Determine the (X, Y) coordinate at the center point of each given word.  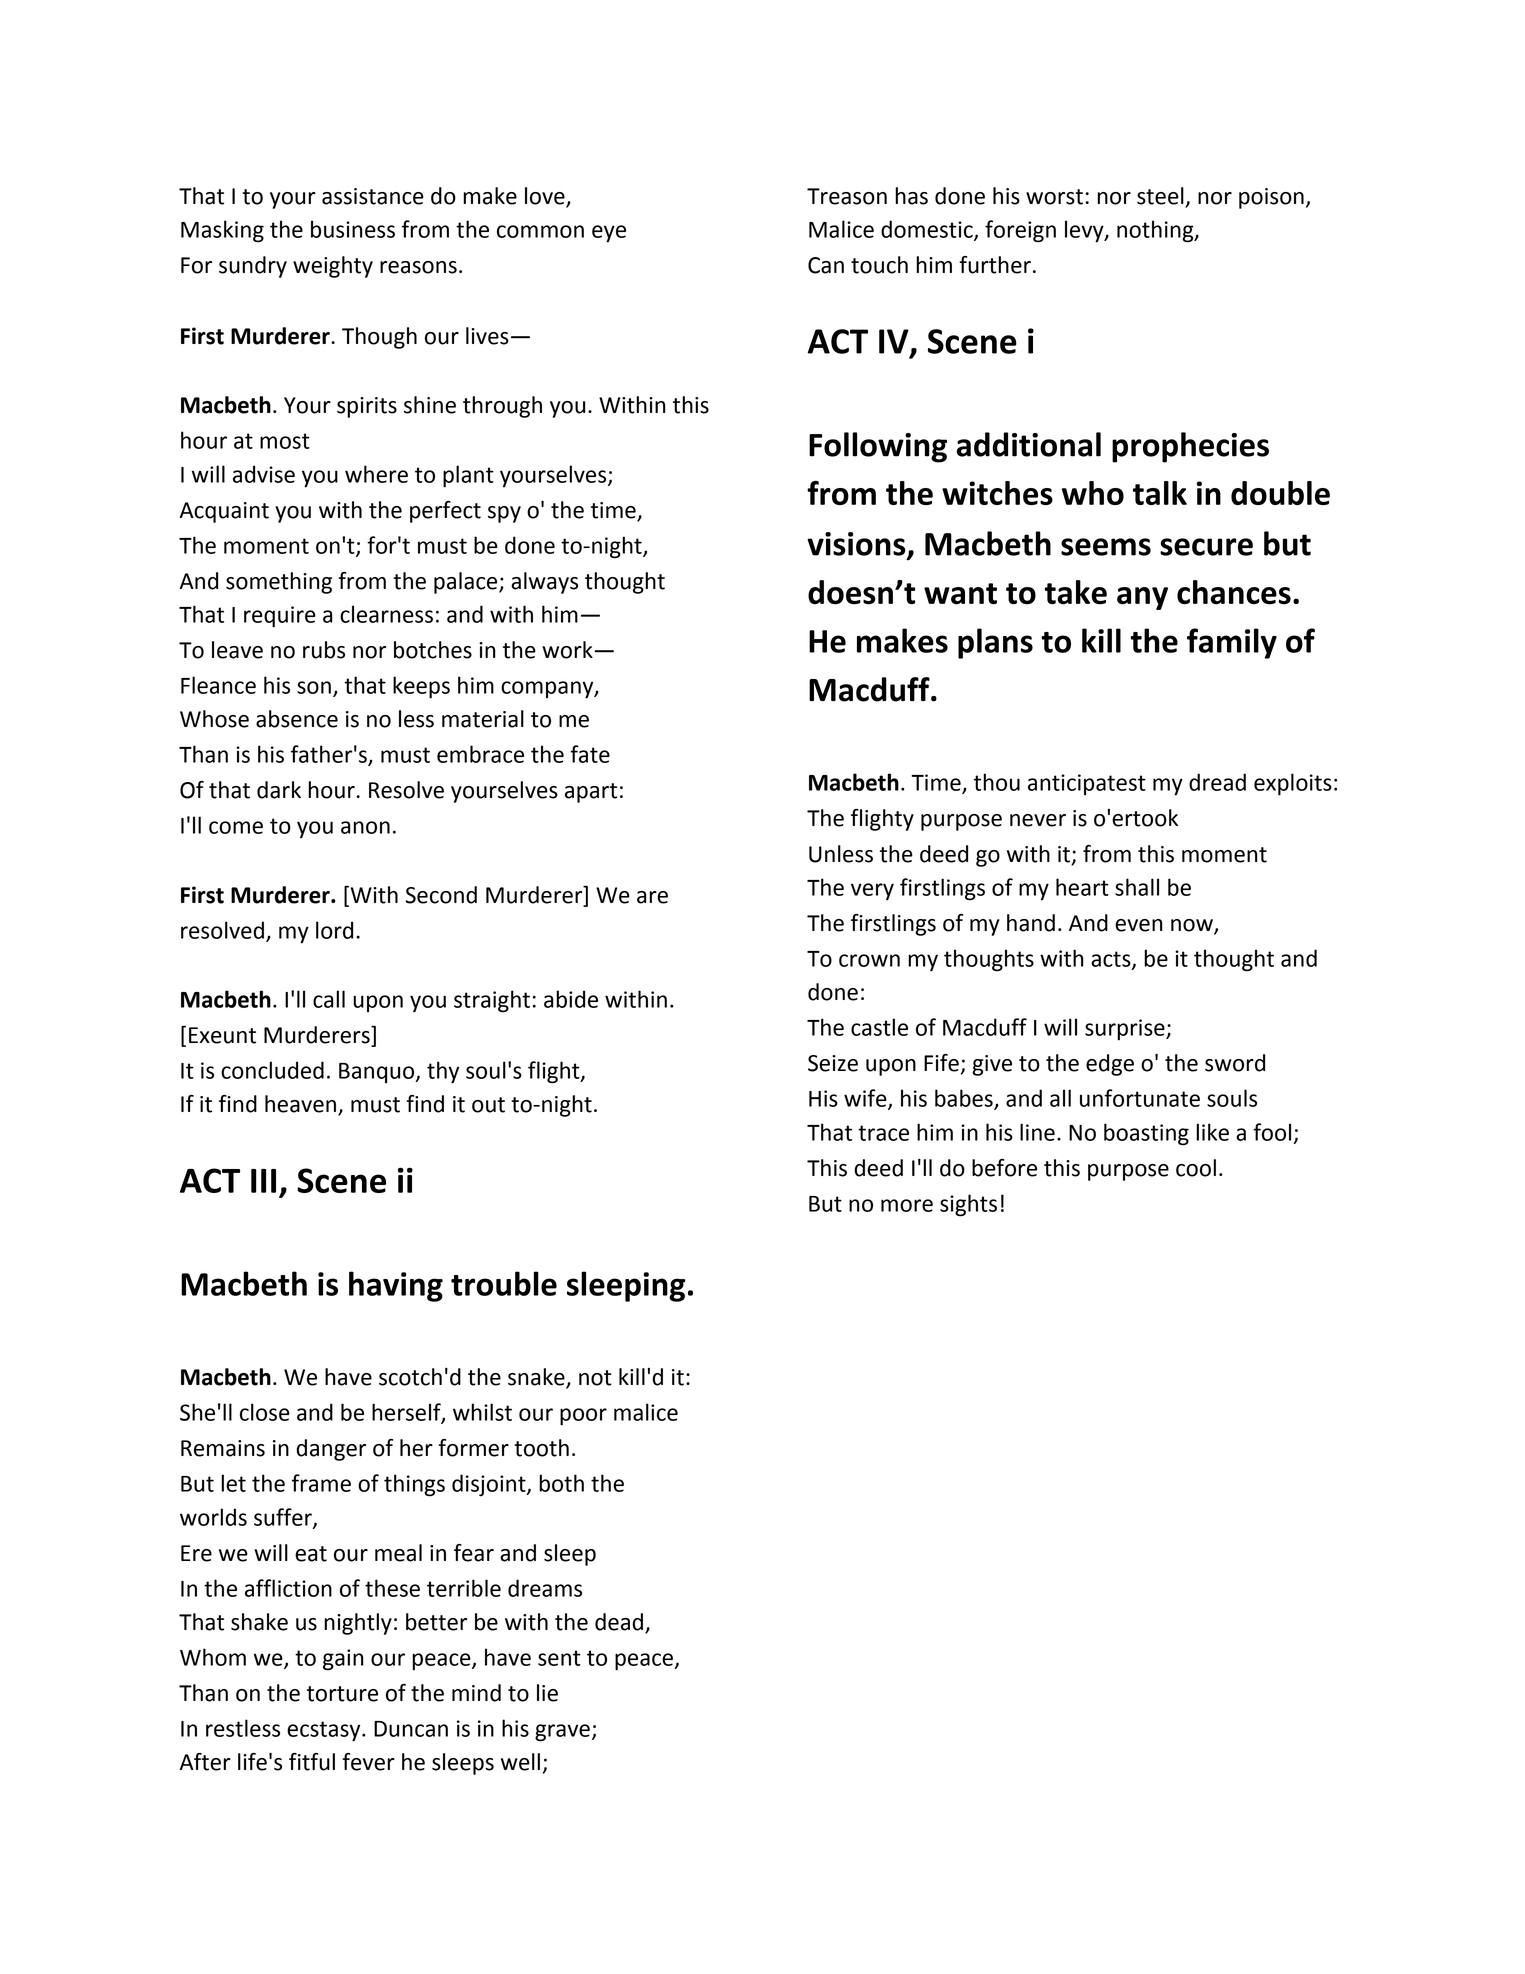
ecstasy (325, 1731)
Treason (847, 196)
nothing (1156, 231)
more (907, 1205)
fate (590, 754)
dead (619, 1622)
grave (562, 1733)
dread (1217, 782)
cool (1196, 1168)
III (263, 1181)
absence (297, 719)
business (353, 229)
